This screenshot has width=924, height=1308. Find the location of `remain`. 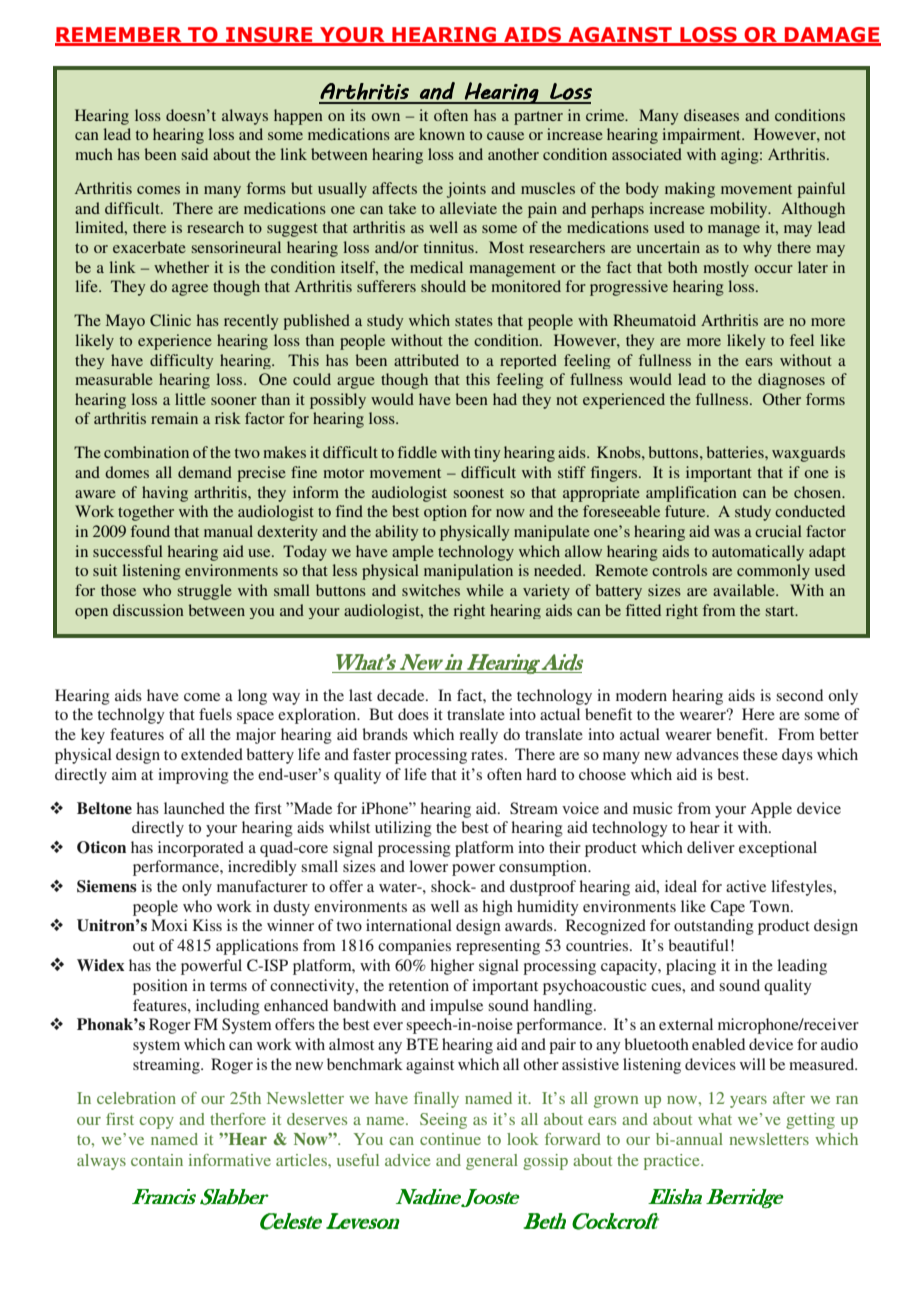

remain is located at coordinates (174, 418).
